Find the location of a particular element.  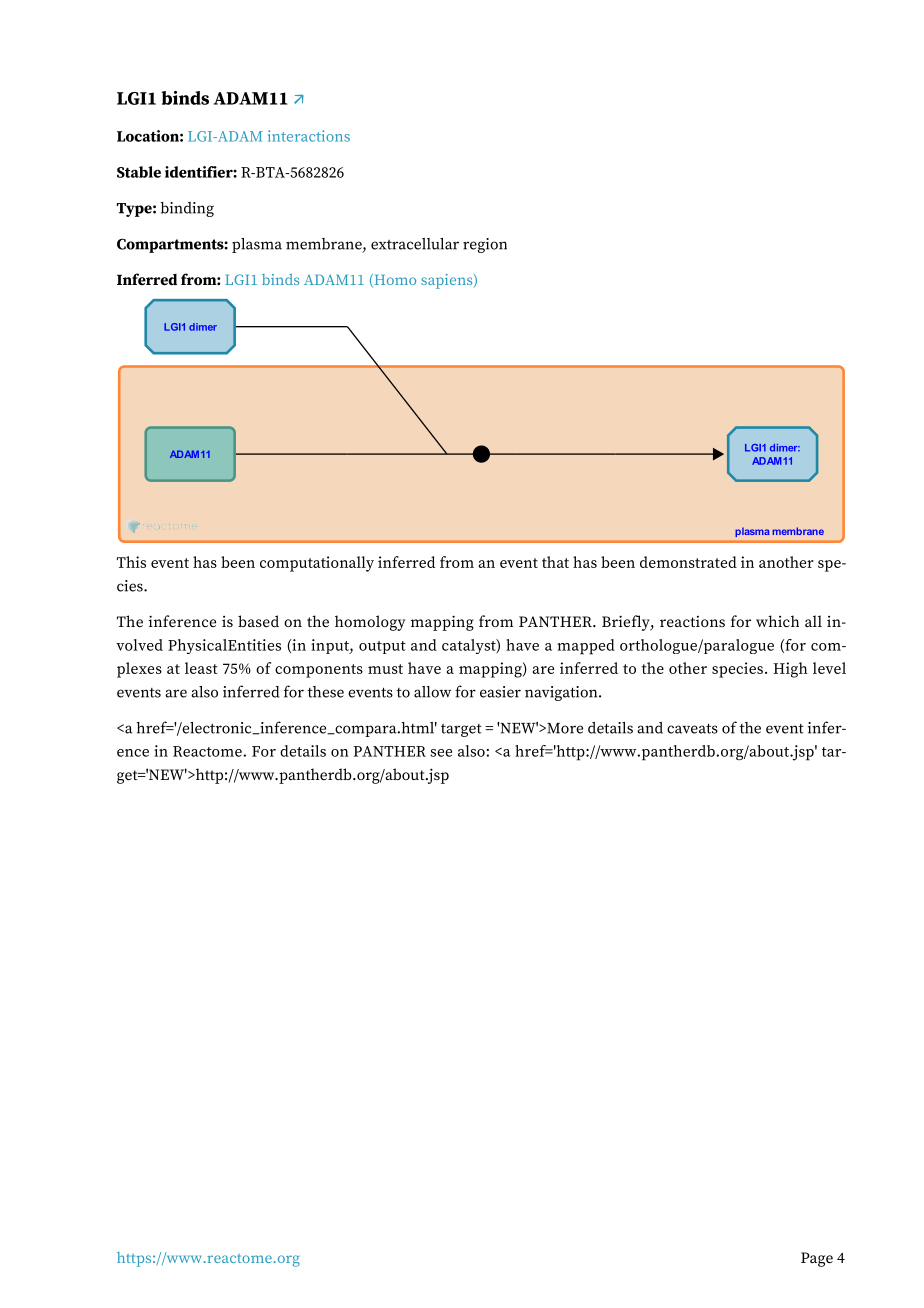

least is located at coordinates (201, 668).
